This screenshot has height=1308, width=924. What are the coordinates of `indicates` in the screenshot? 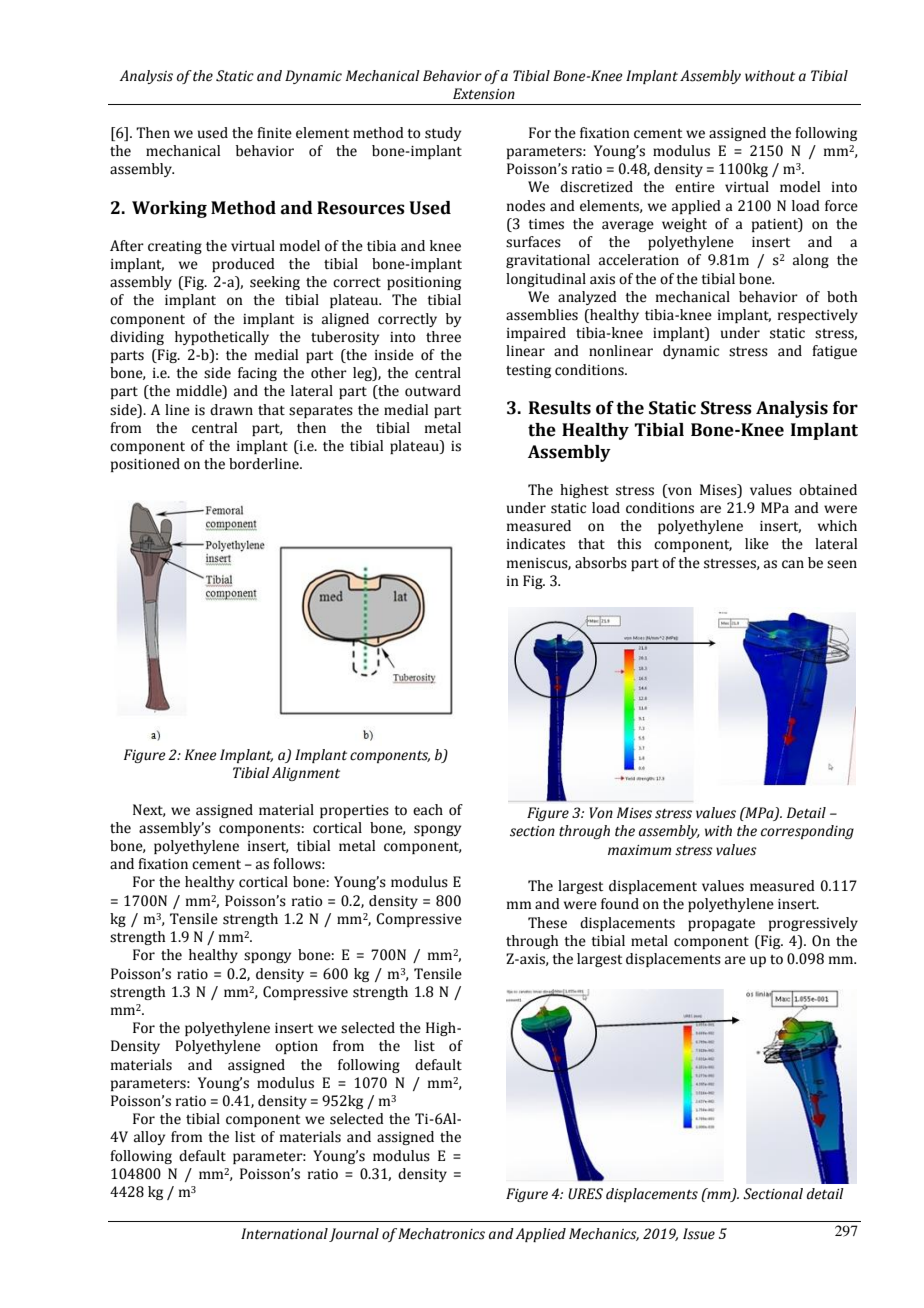 It's located at (536, 544).
